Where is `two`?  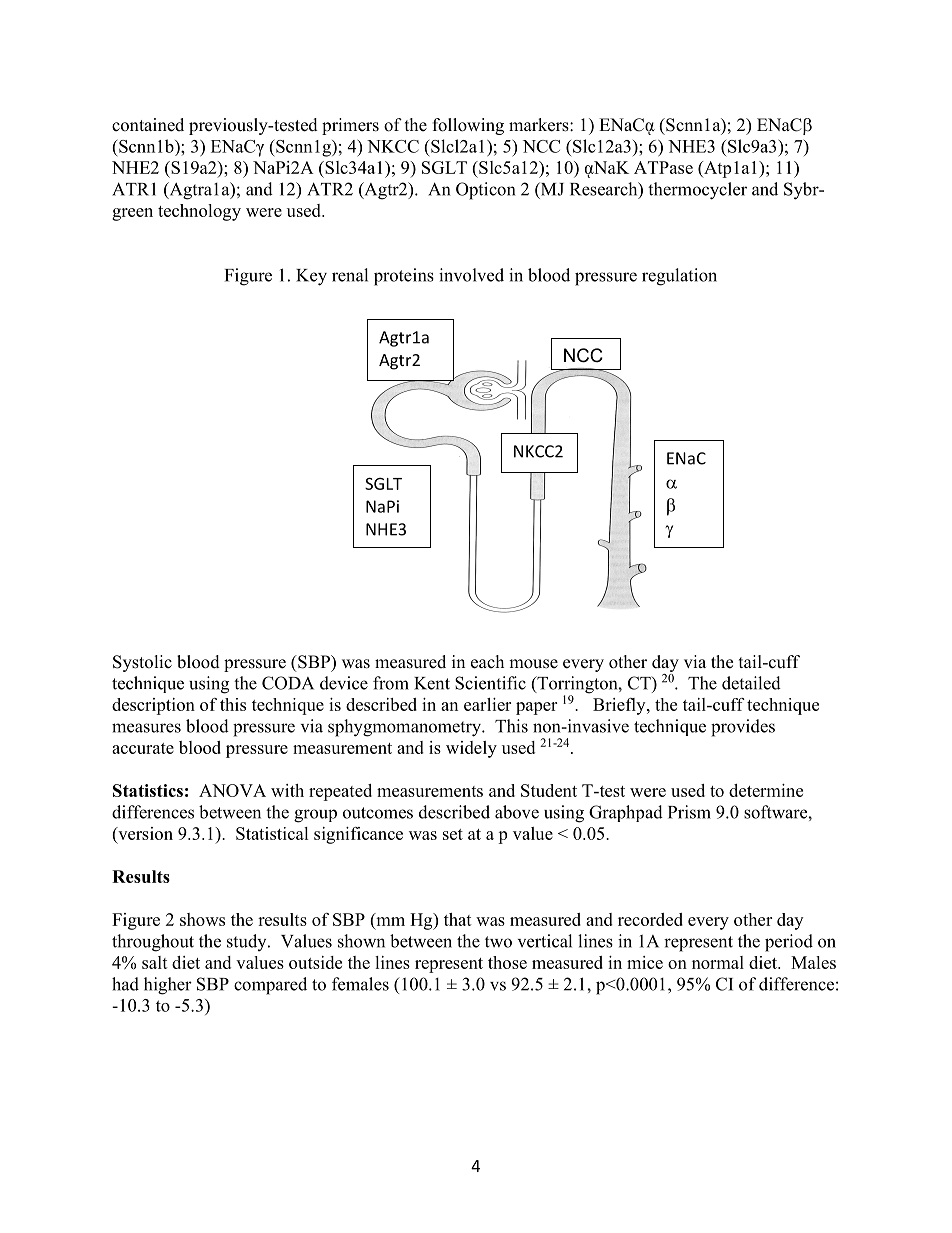 two is located at coordinates (498, 942).
